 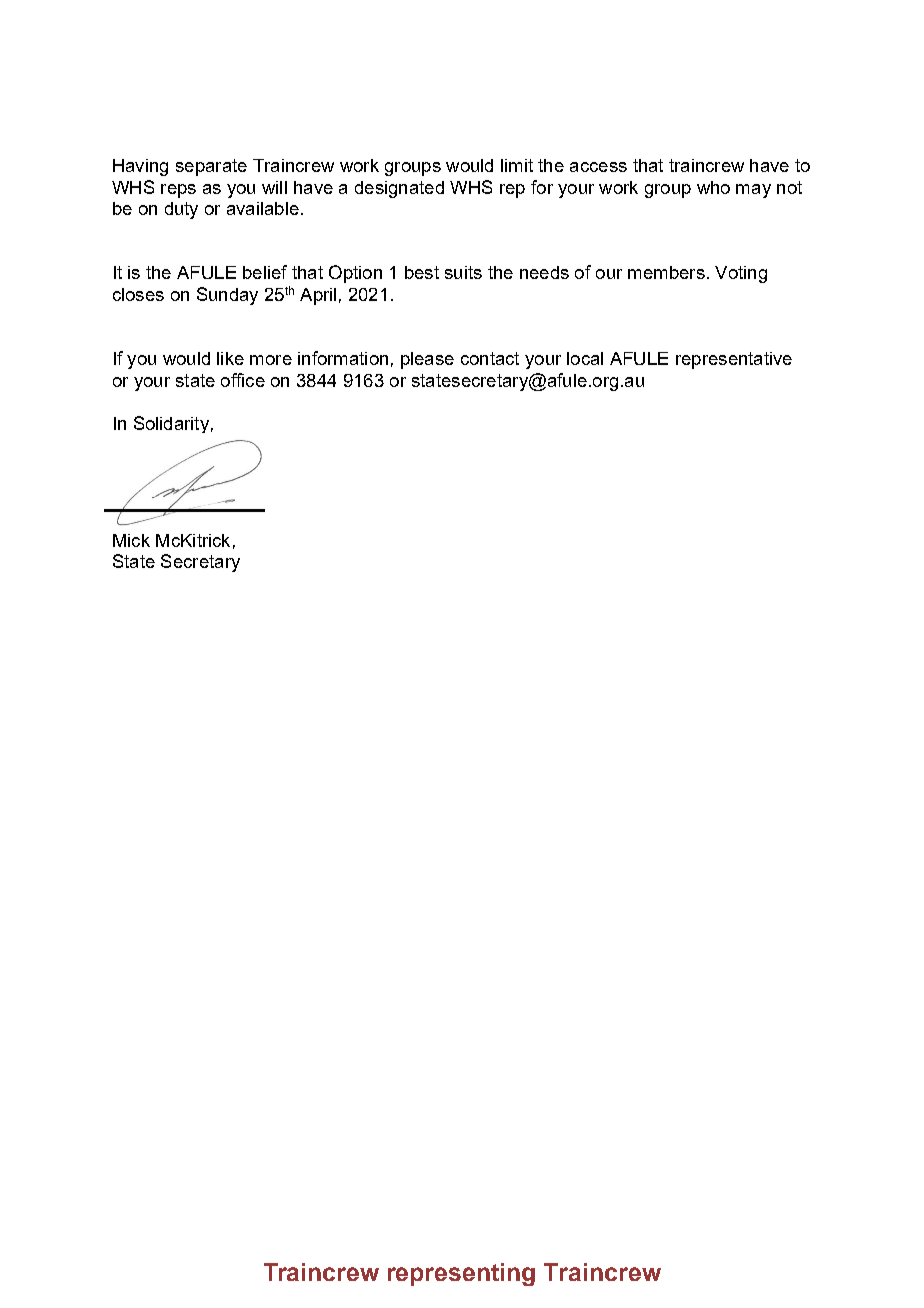 I want to click on Solidarity, so click(x=171, y=424).
